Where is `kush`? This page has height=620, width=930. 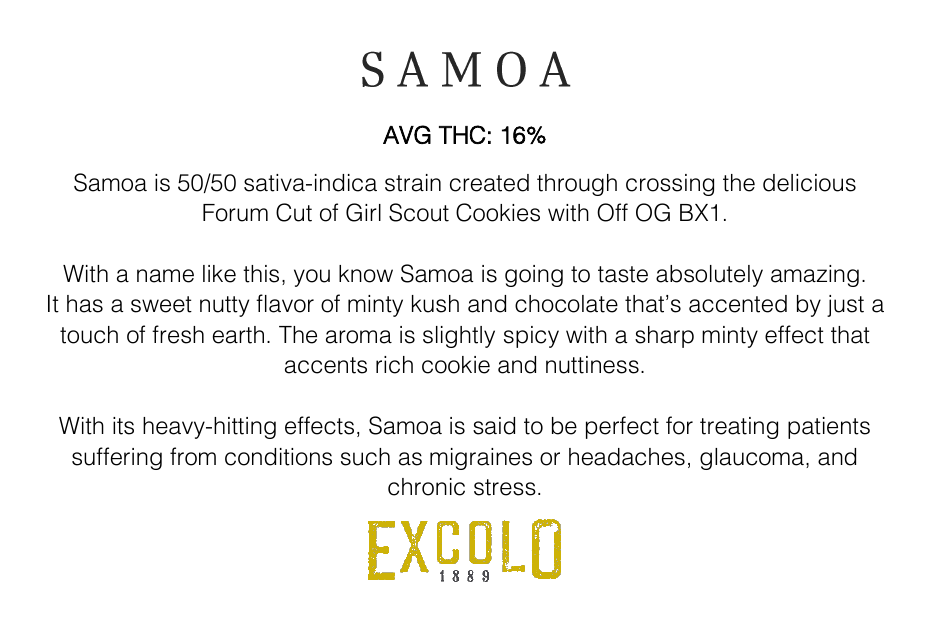
kush is located at coordinates (435, 304).
